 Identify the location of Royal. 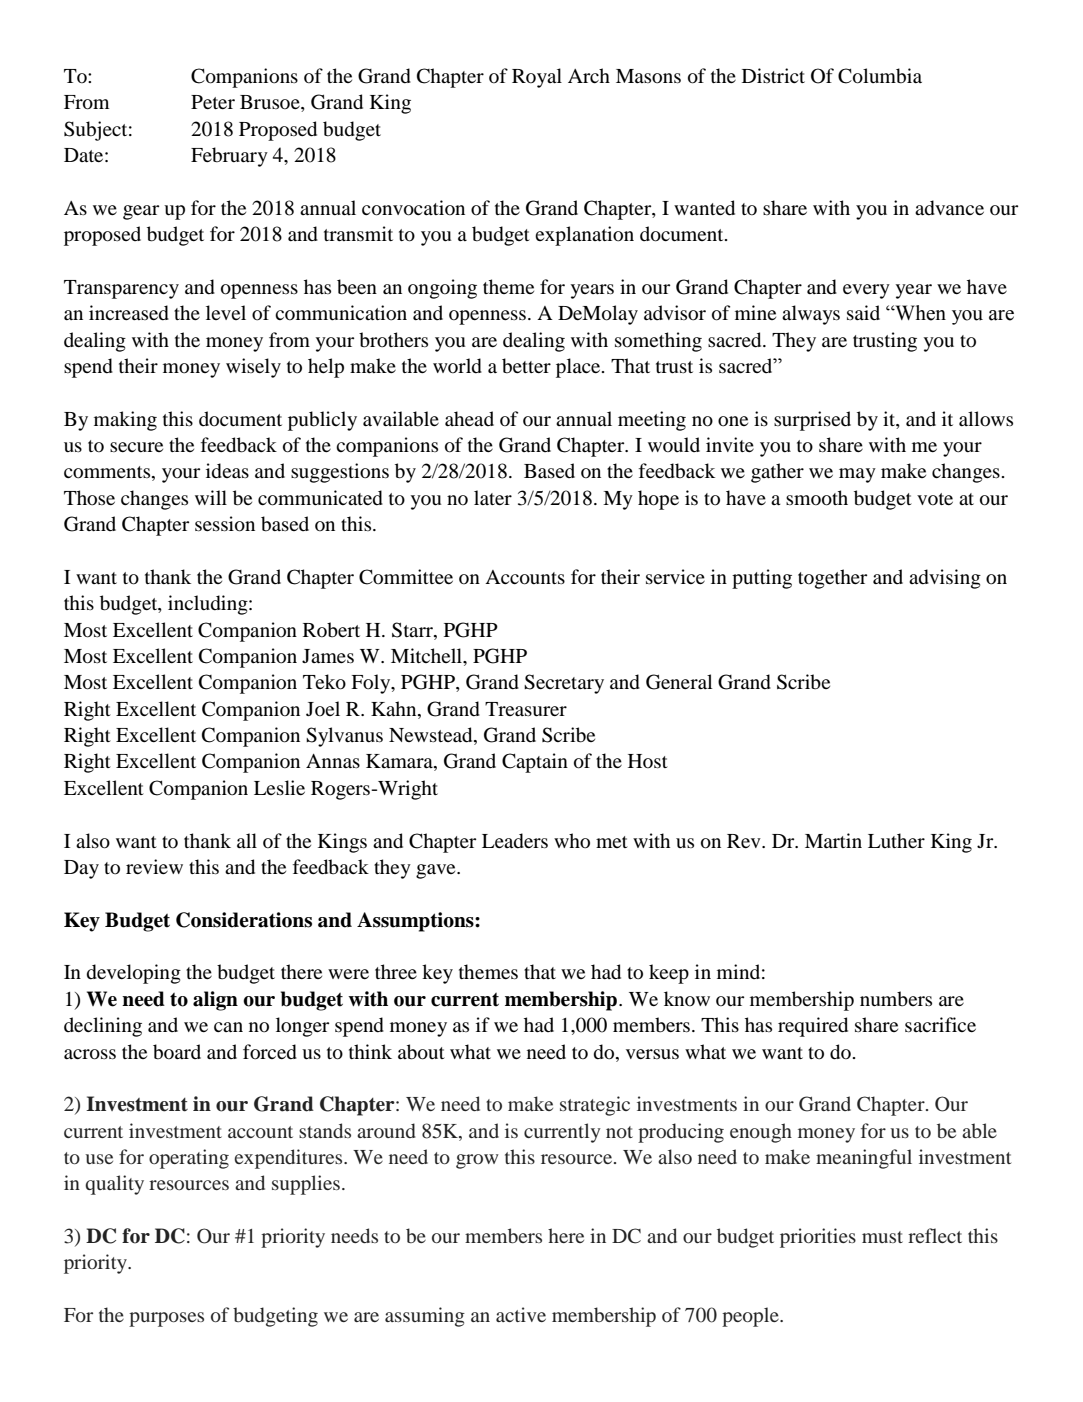
(537, 78).
